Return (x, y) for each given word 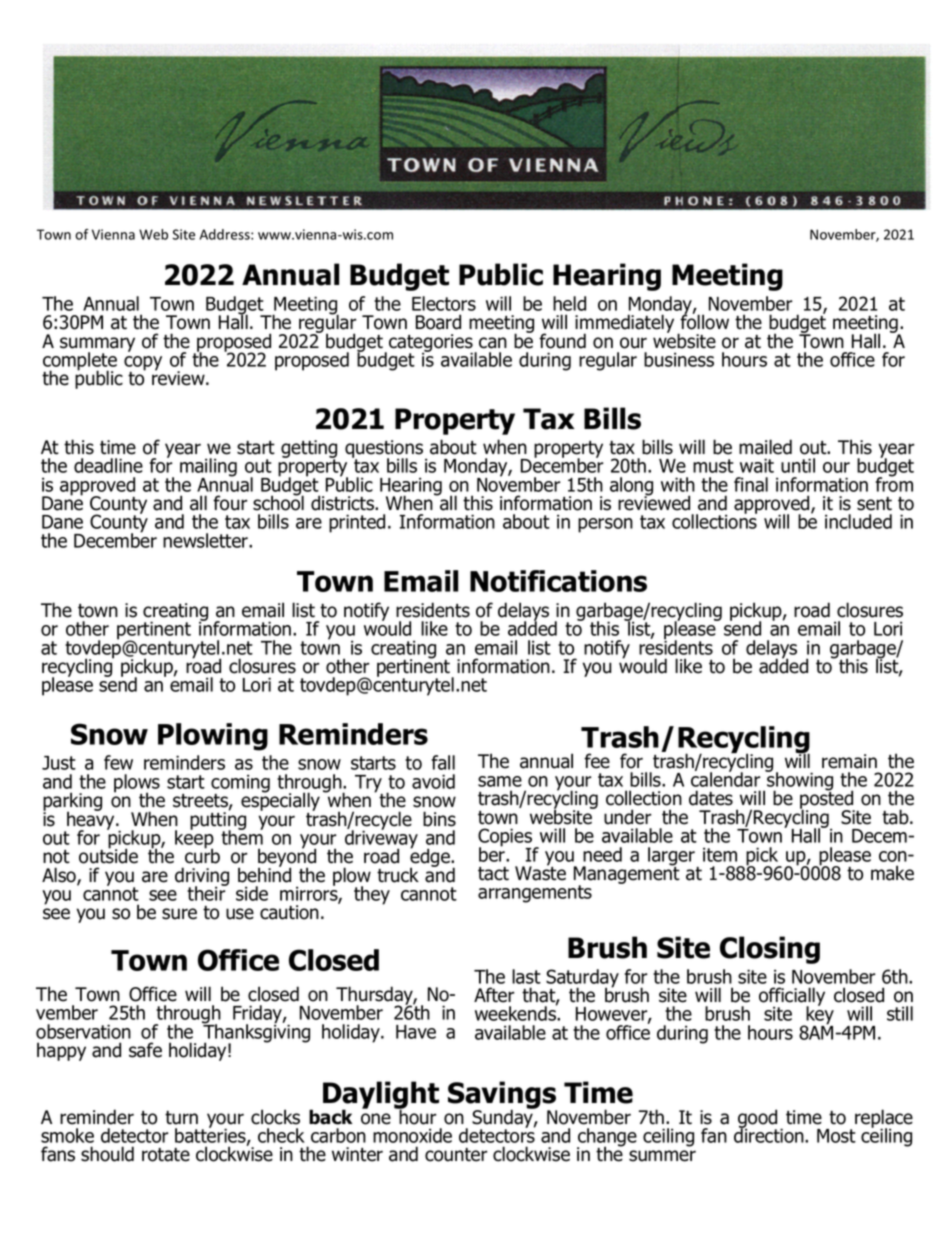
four (230, 503)
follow (704, 321)
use (240, 914)
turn (181, 1118)
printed (357, 523)
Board (438, 322)
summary (97, 345)
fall (443, 762)
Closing (770, 950)
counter (456, 1155)
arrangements (535, 894)
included (858, 521)
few (118, 762)
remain (849, 761)
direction (770, 1134)
